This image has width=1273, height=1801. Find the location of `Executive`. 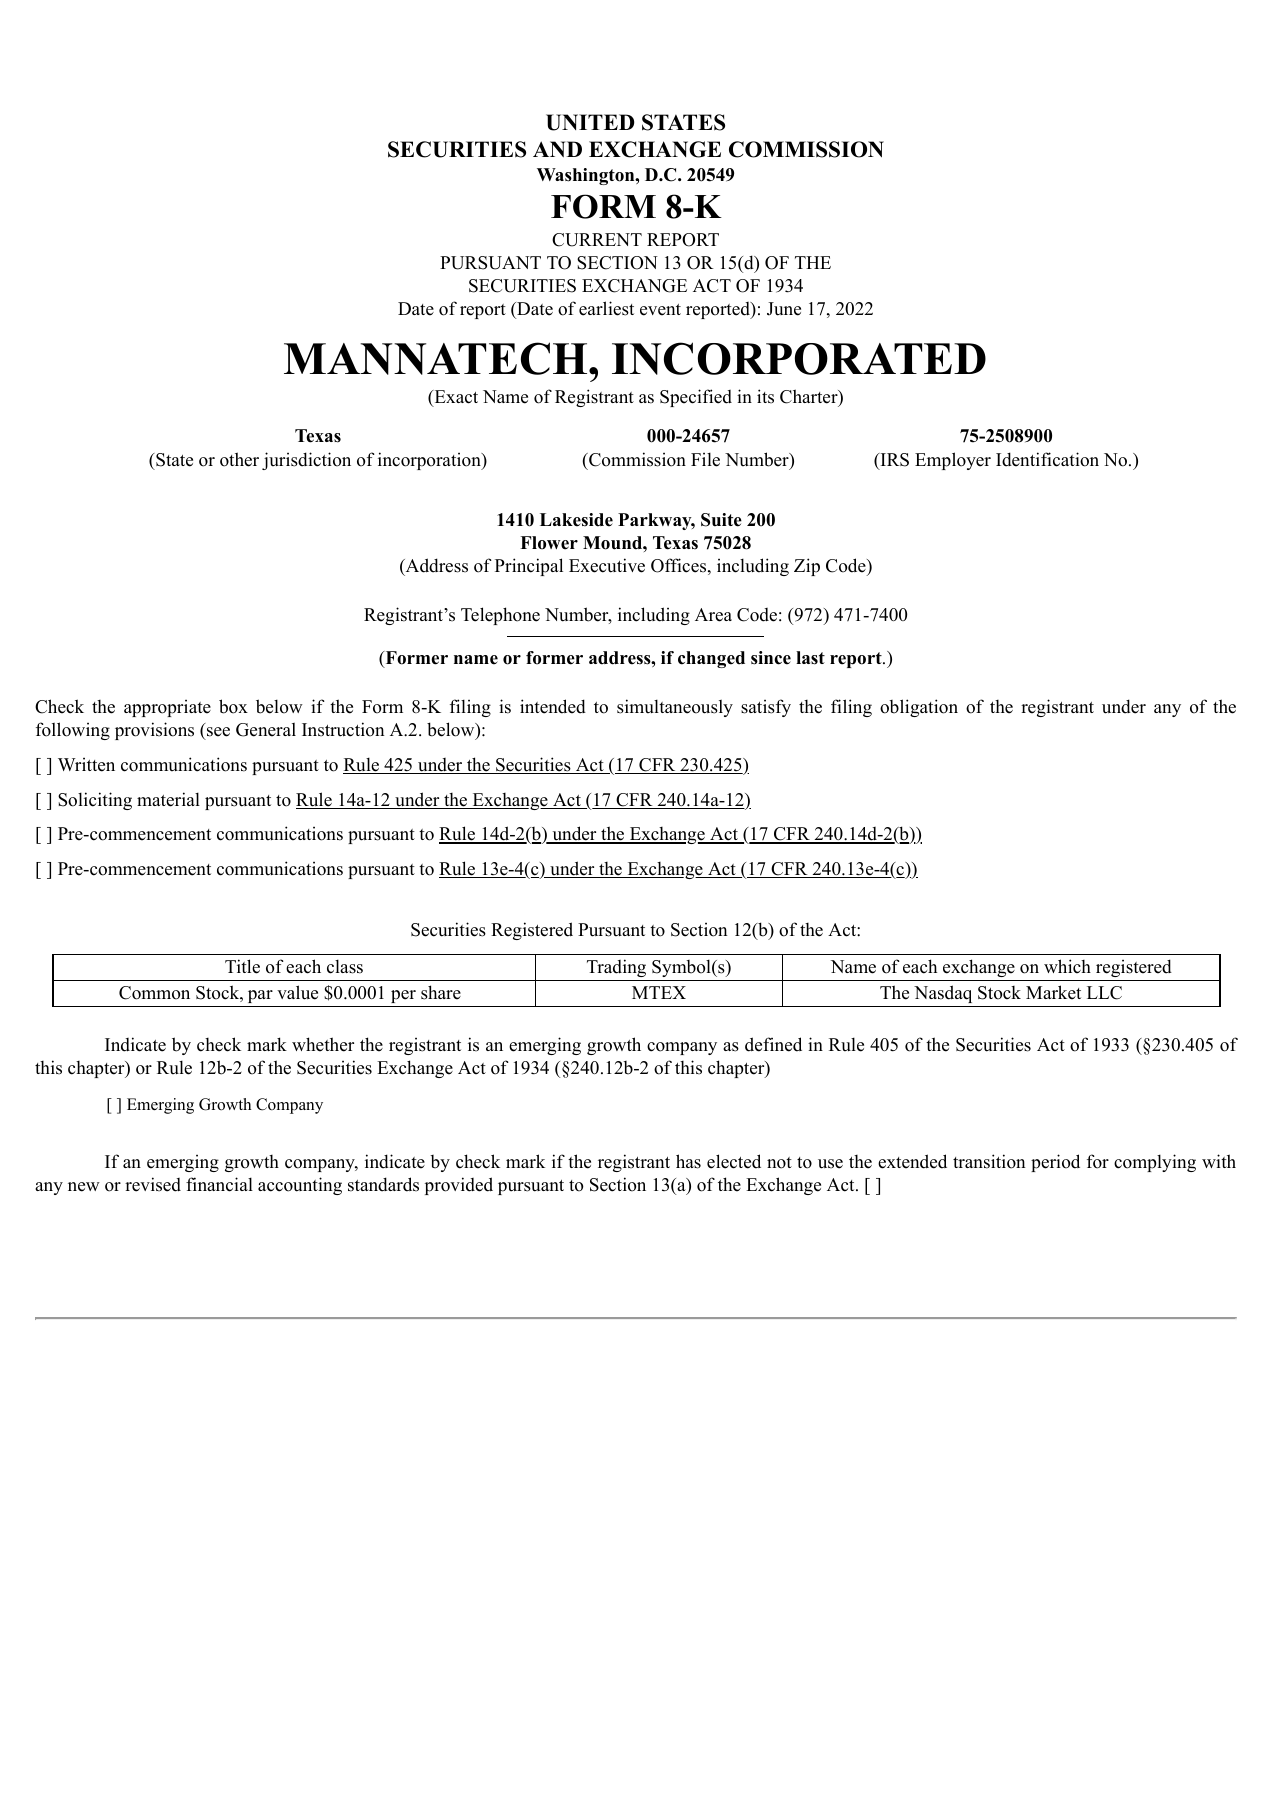

Executive is located at coordinates (607, 565).
